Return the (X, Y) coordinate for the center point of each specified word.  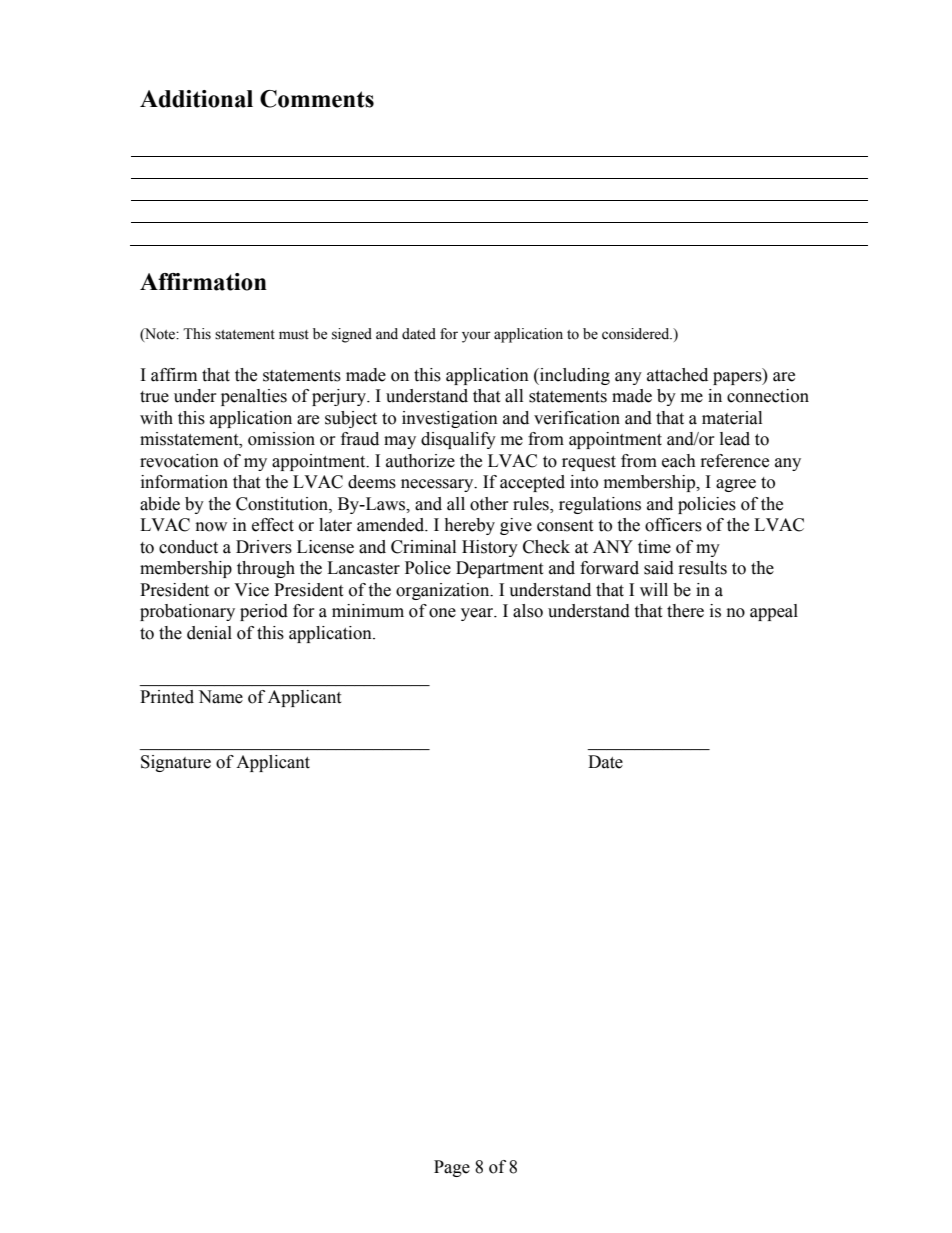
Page (452, 1168)
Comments (317, 99)
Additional (196, 99)
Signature (176, 763)
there (685, 611)
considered (637, 334)
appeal (774, 612)
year (478, 614)
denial (209, 633)
